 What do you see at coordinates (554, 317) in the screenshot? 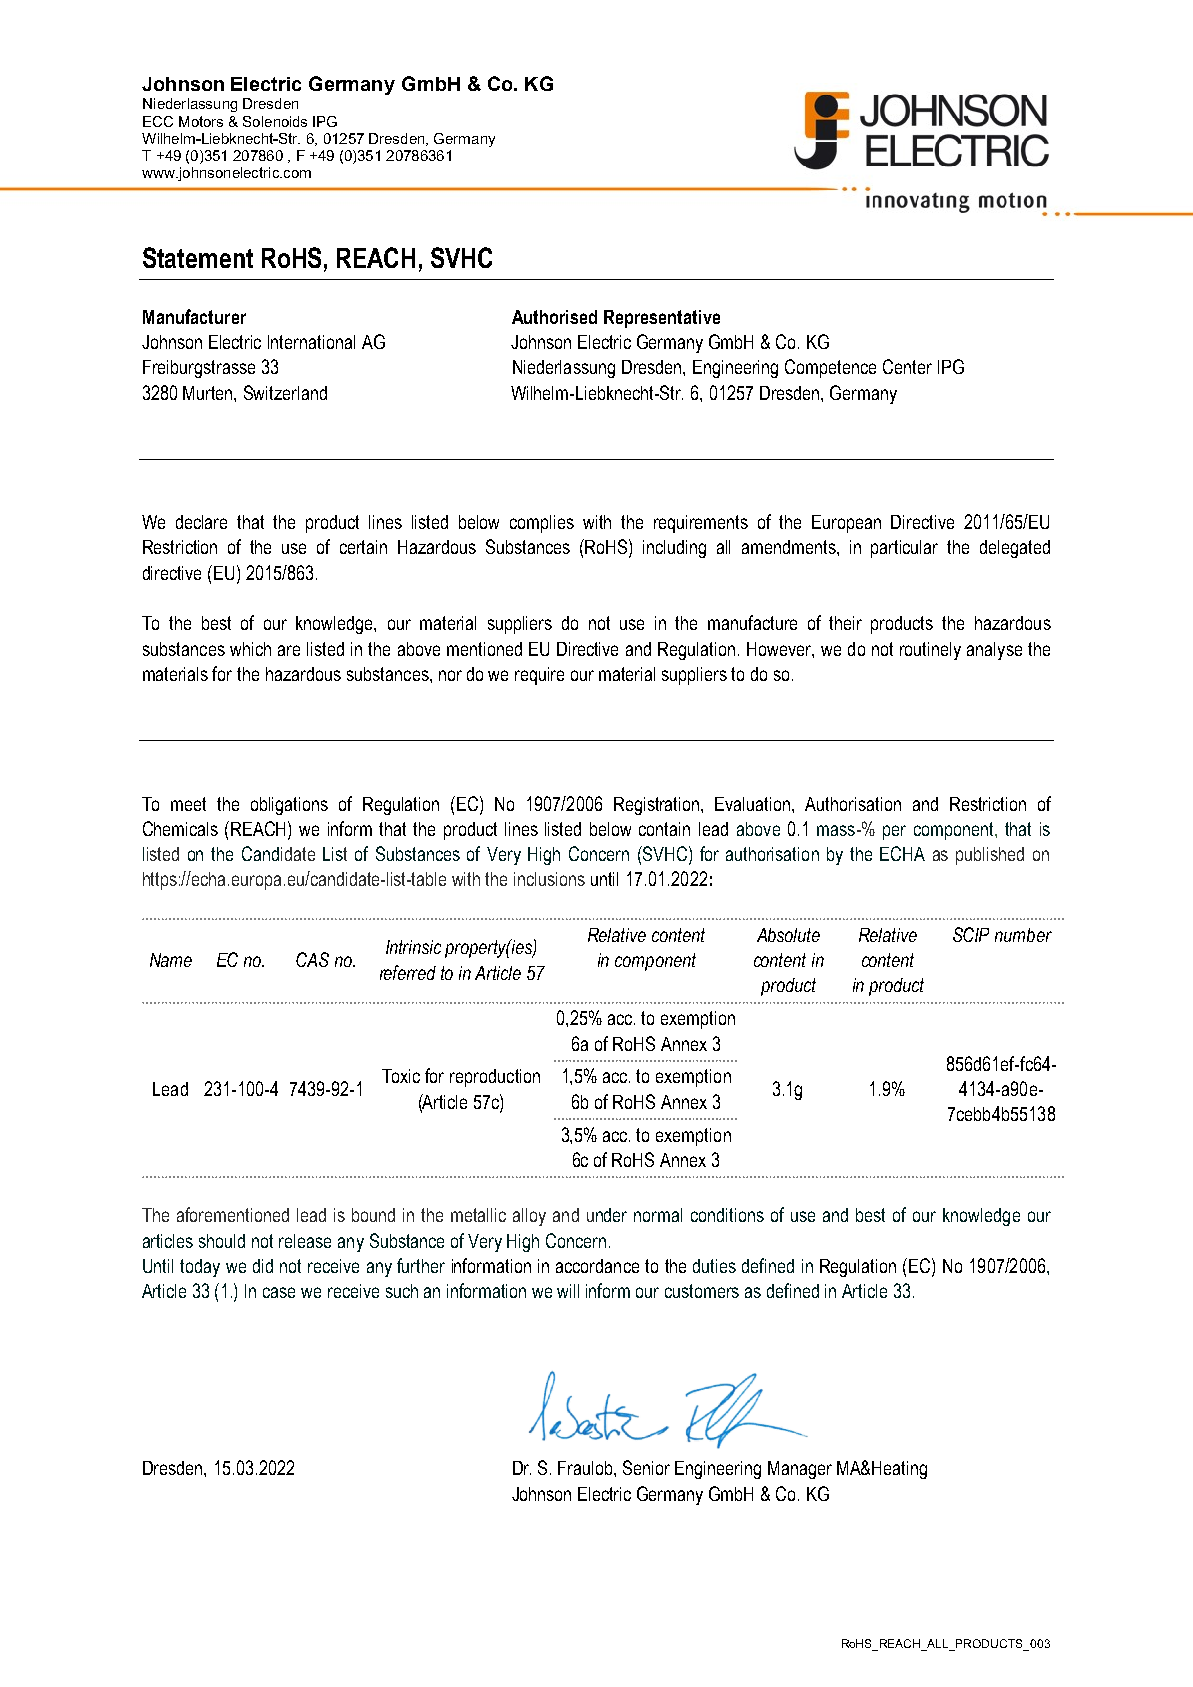
I see `Authorised` at bounding box center [554, 317].
